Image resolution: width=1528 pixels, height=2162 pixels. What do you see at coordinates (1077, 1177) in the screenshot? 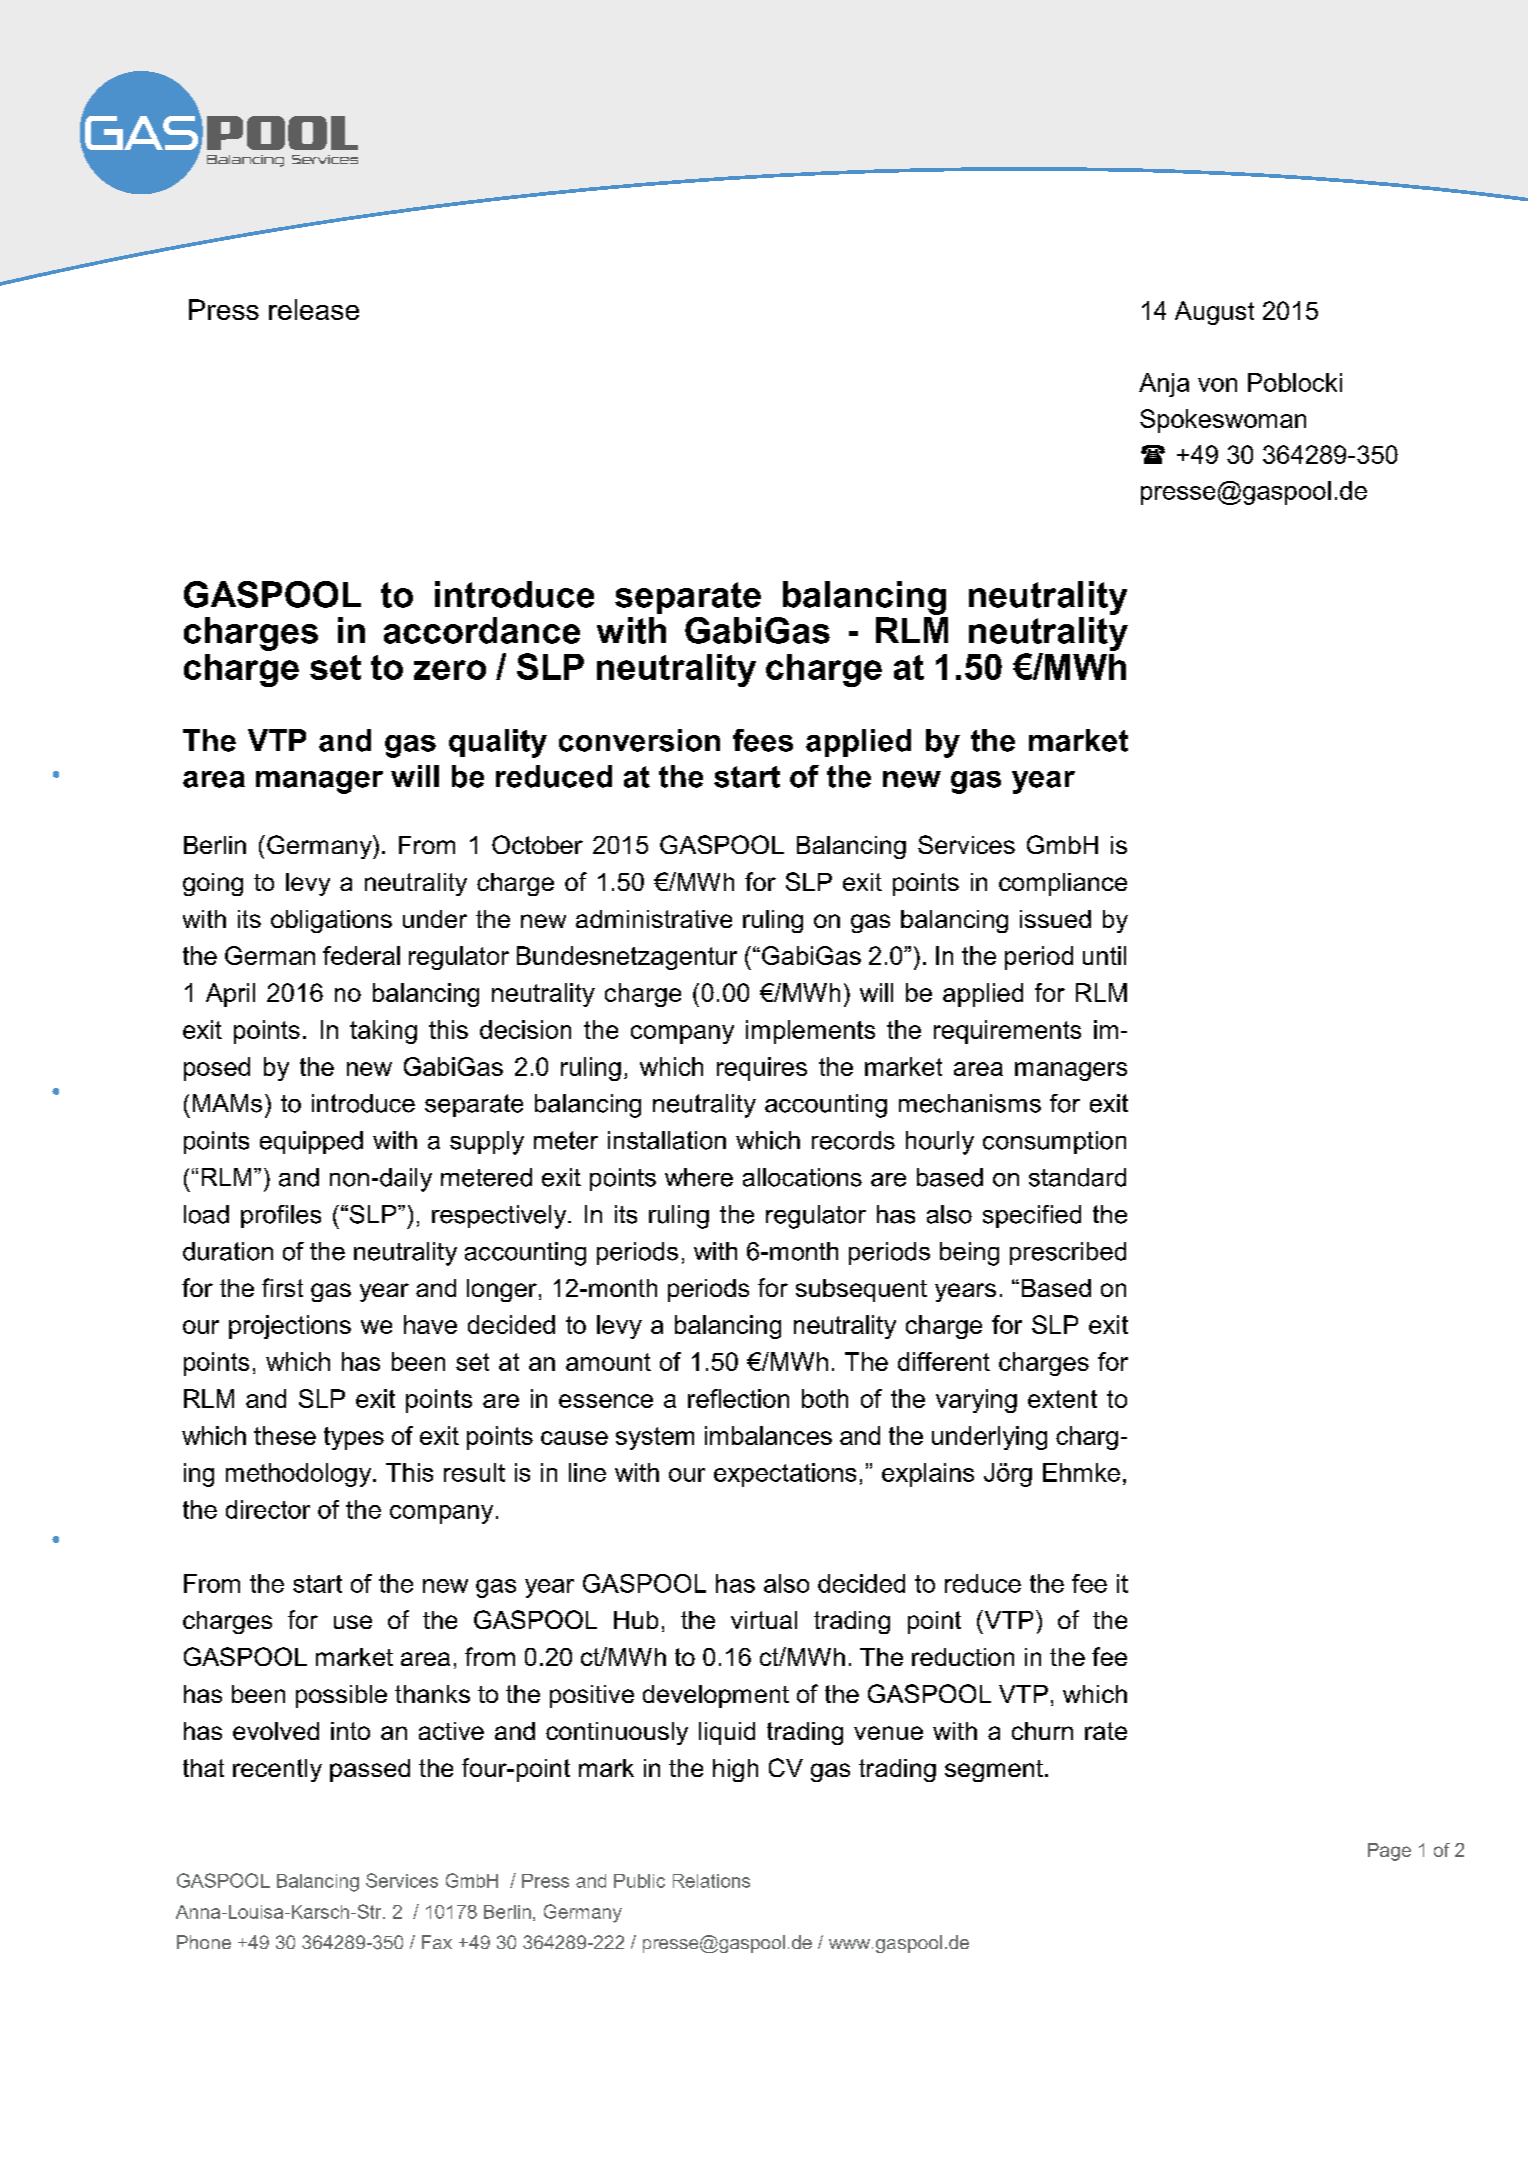
I see `standard` at bounding box center [1077, 1177].
